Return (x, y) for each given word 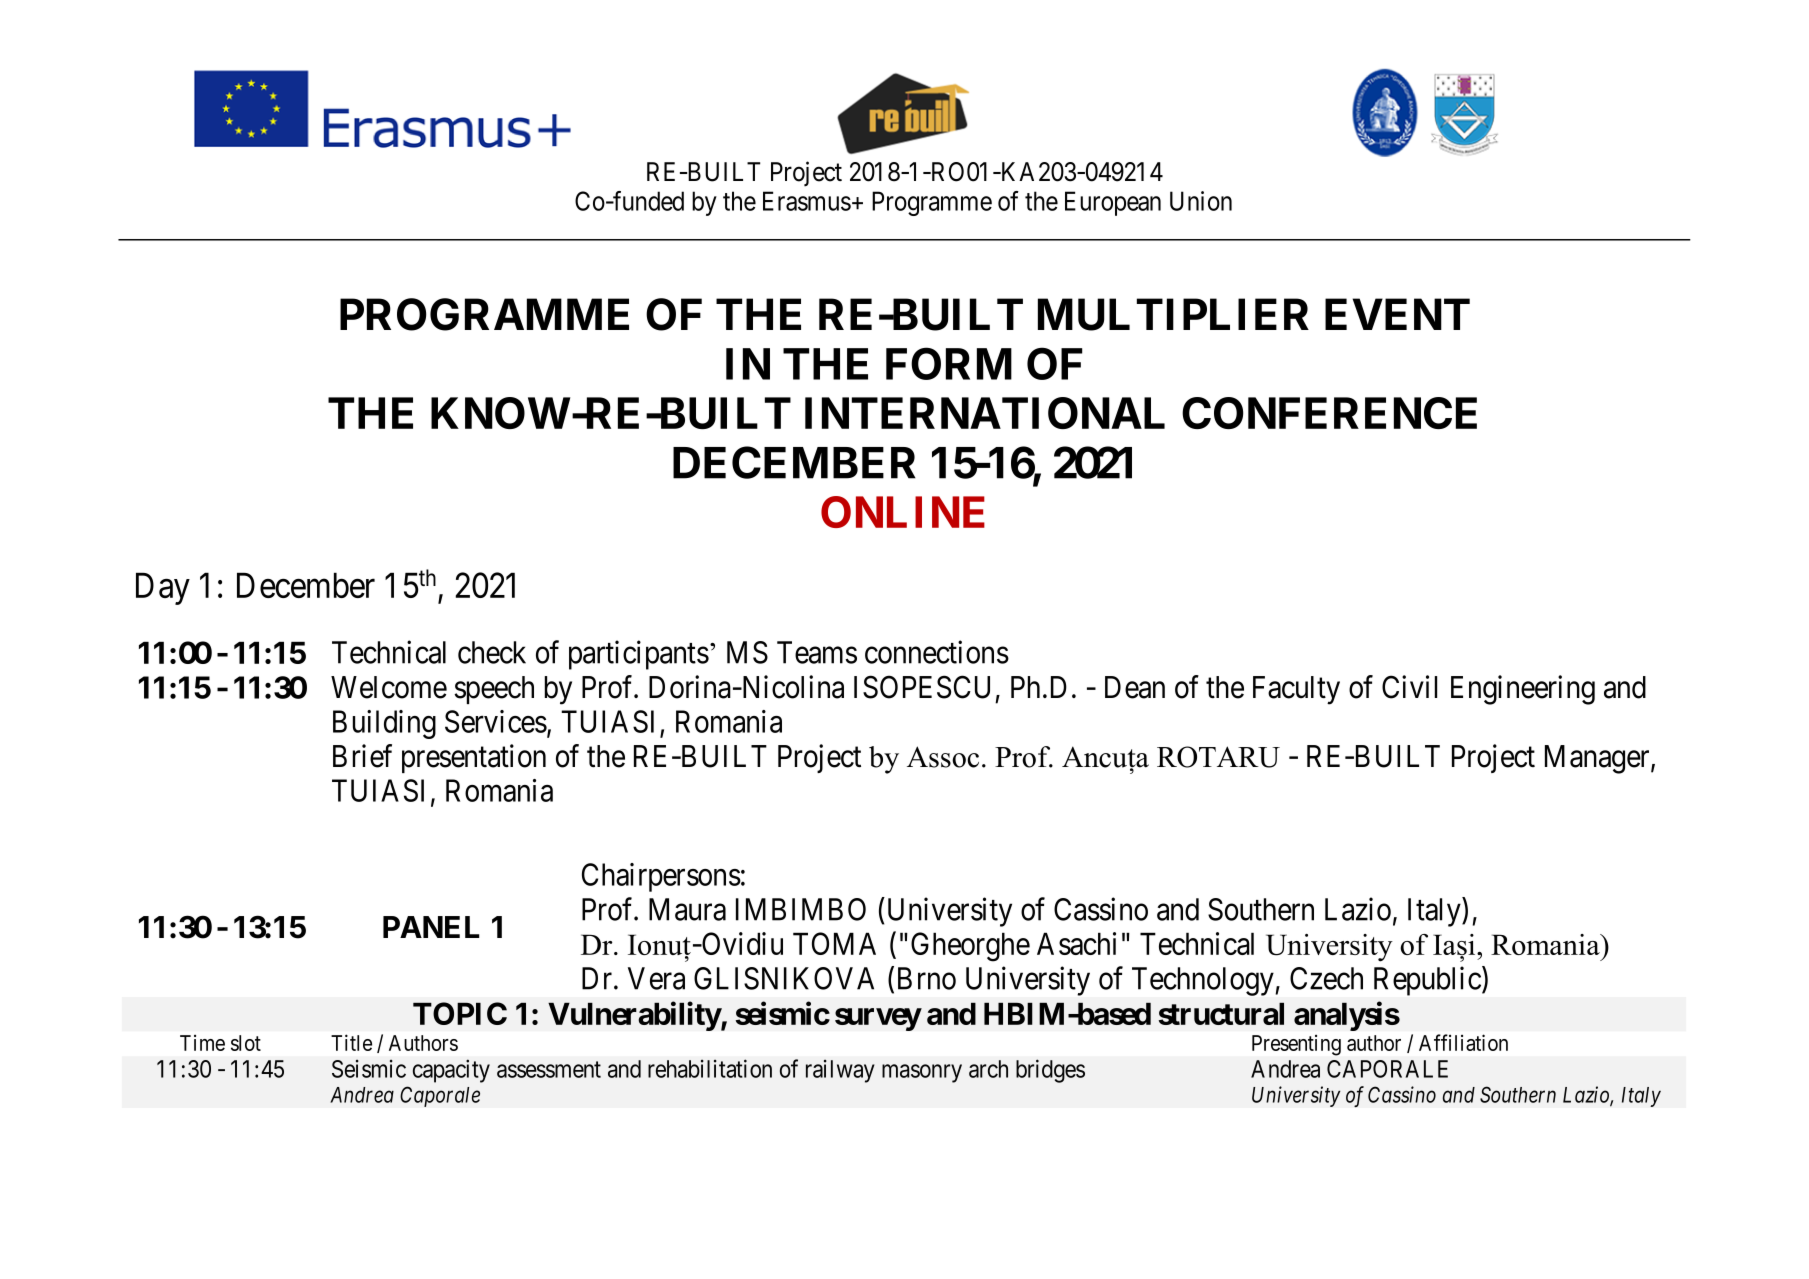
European (1113, 203)
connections (937, 652)
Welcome (389, 687)
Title (351, 1042)
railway (840, 1071)
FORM (949, 363)
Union (1201, 201)
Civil (1409, 687)
